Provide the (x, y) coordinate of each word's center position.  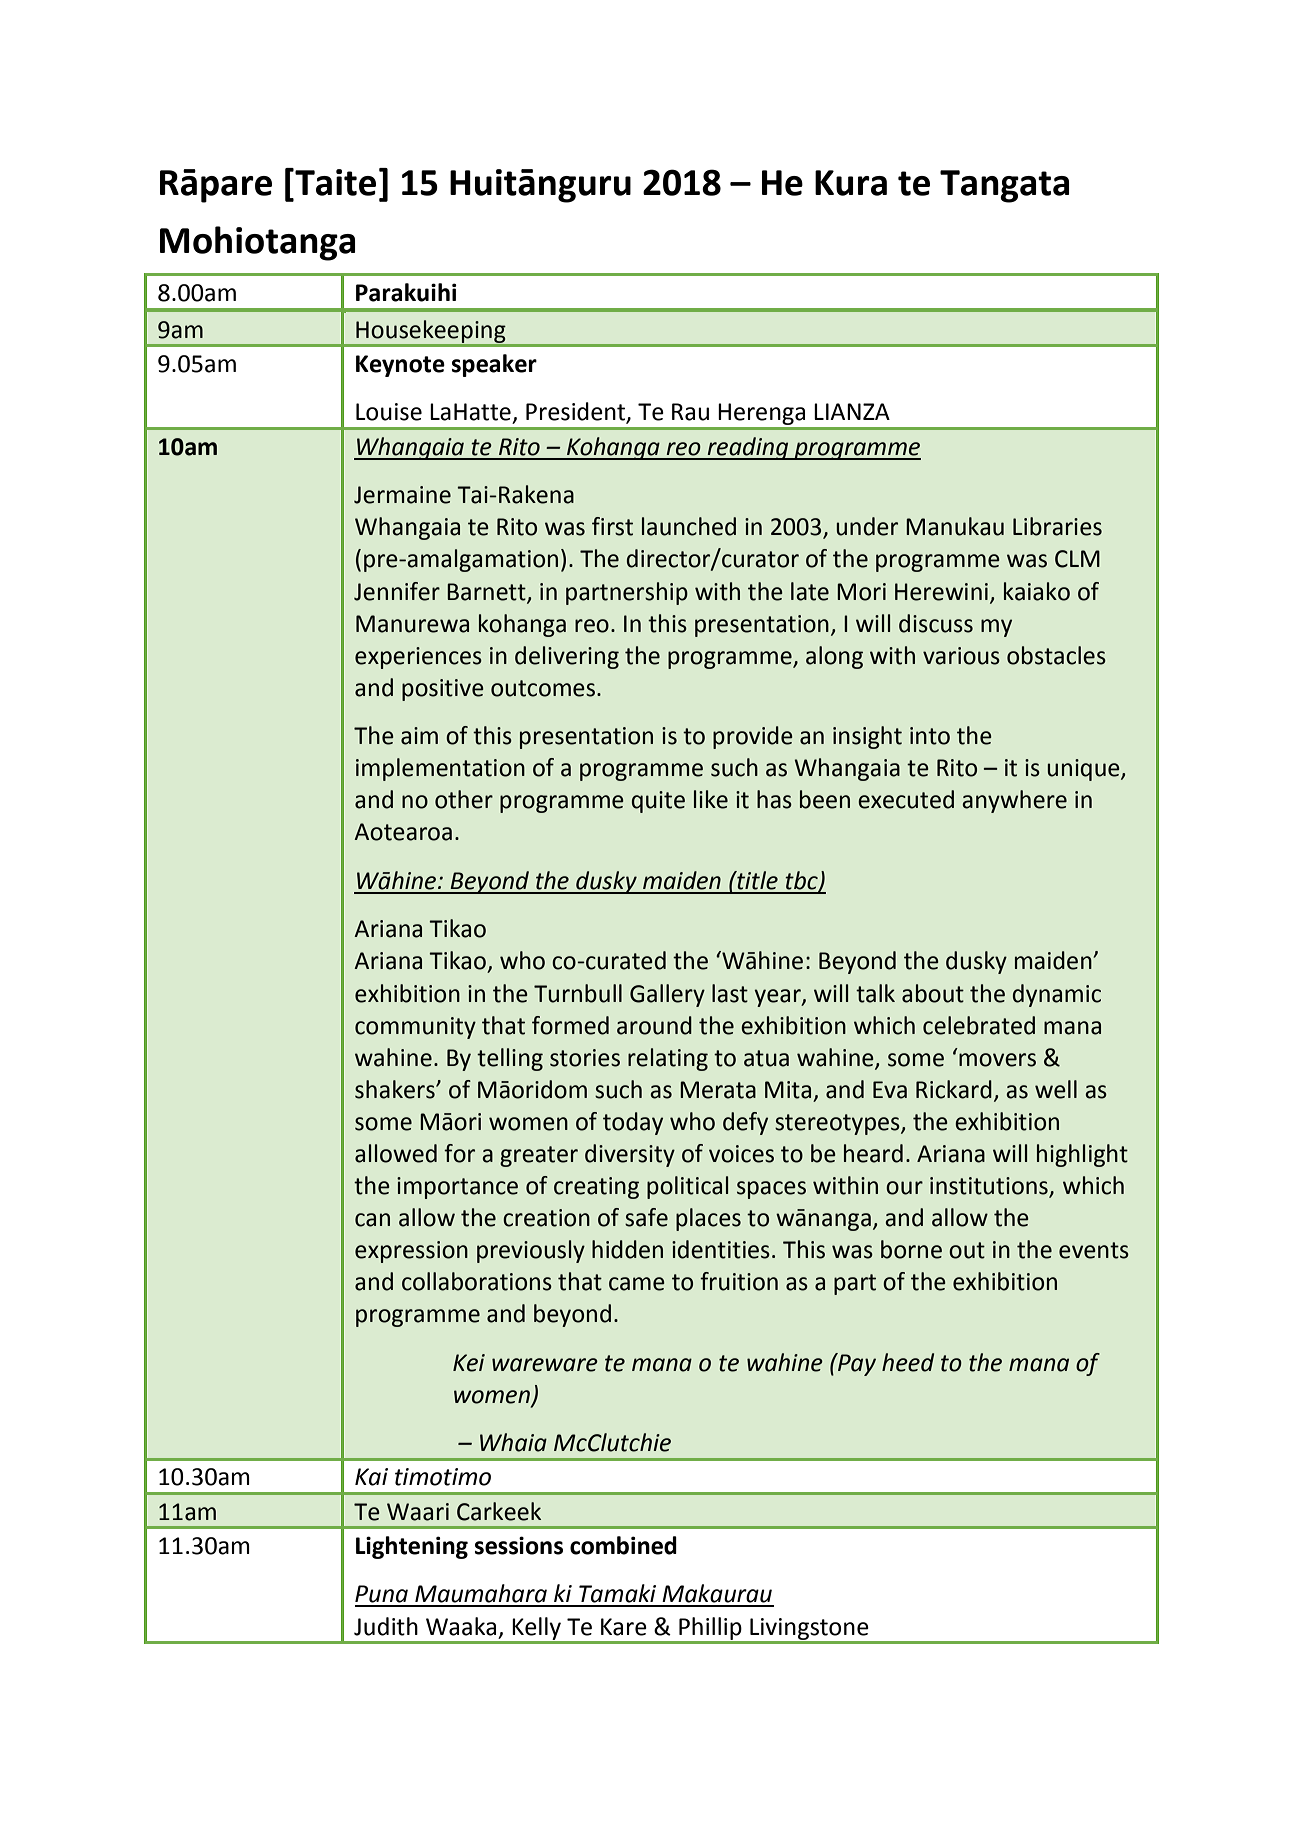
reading (748, 448)
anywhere (1014, 801)
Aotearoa (403, 832)
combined (623, 1545)
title (756, 880)
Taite (334, 182)
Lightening (412, 1547)
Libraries (1057, 526)
